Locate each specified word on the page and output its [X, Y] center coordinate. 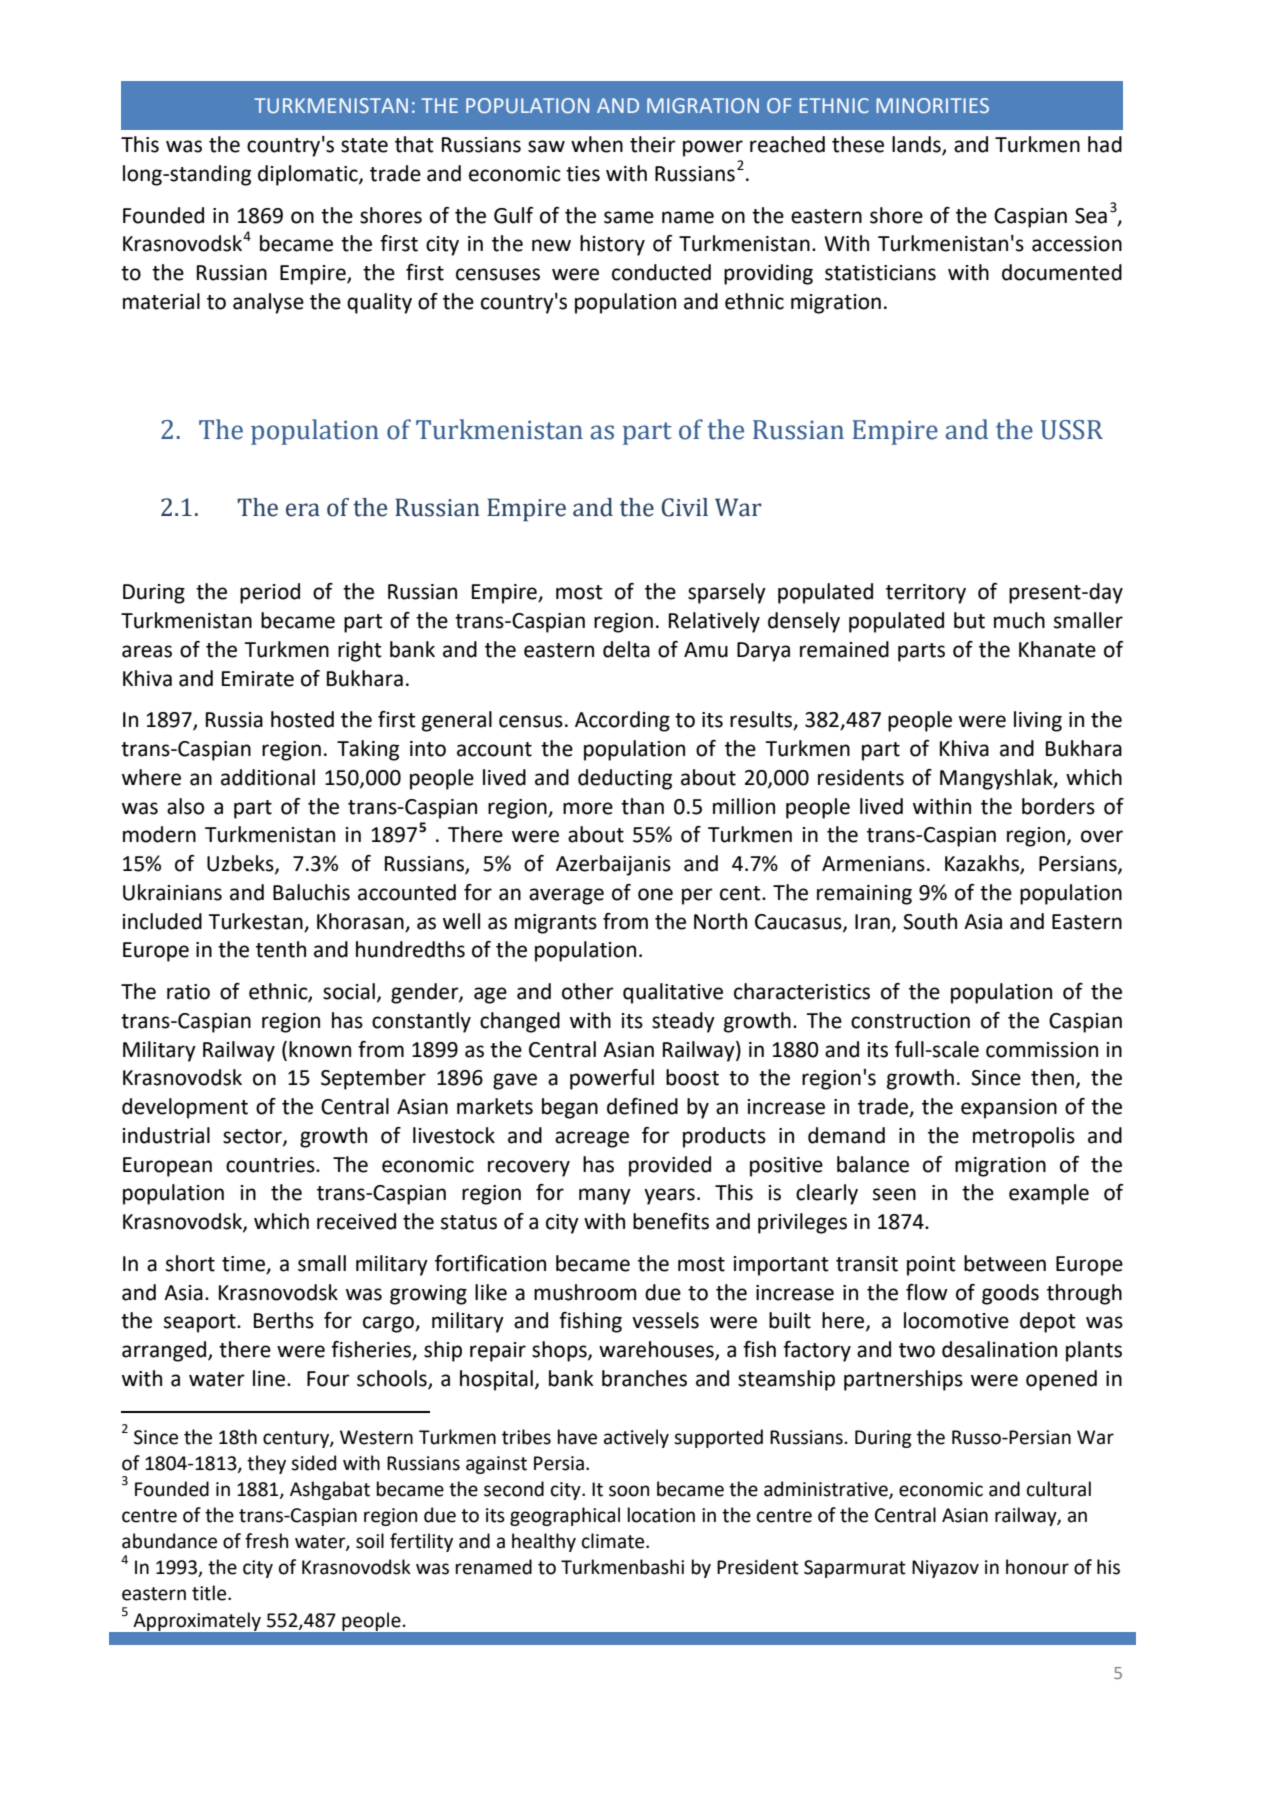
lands [917, 145]
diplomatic [309, 175]
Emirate [258, 679]
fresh [266, 1541]
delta [626, 649]
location [661, 1515]
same [629, 217]
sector [253, 1137]
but [969, 620]
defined [642, 1106]
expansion [1009, 1109]
